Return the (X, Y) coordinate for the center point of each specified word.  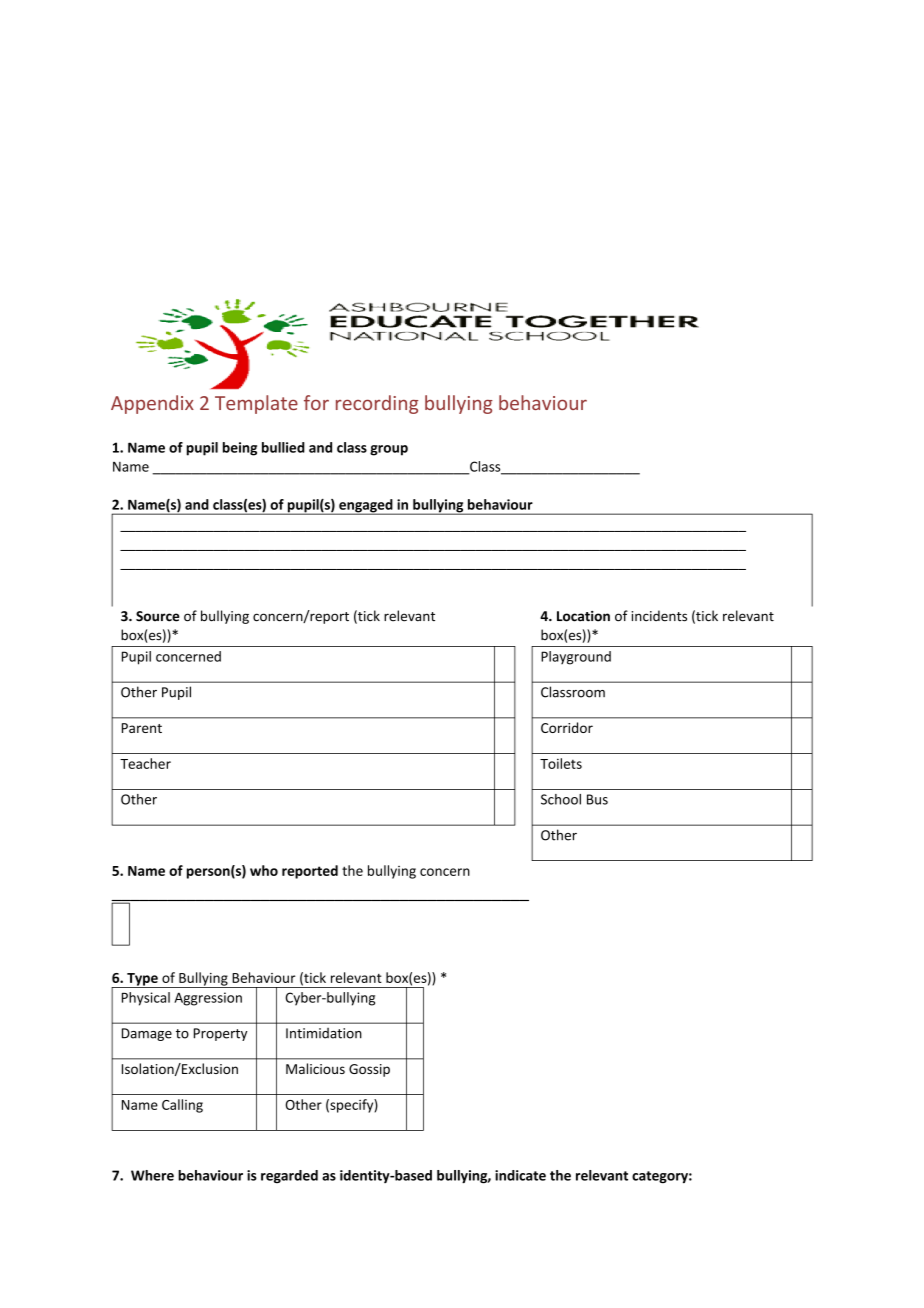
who (264, 870)
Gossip (369, 1070)
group (389, 450)
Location (583, 616)
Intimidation (324, 1033)
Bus (597, 799)
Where (152, 1175)
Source (158, 616)
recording (377, 404)
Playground (576, 658)
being (240, 449)
